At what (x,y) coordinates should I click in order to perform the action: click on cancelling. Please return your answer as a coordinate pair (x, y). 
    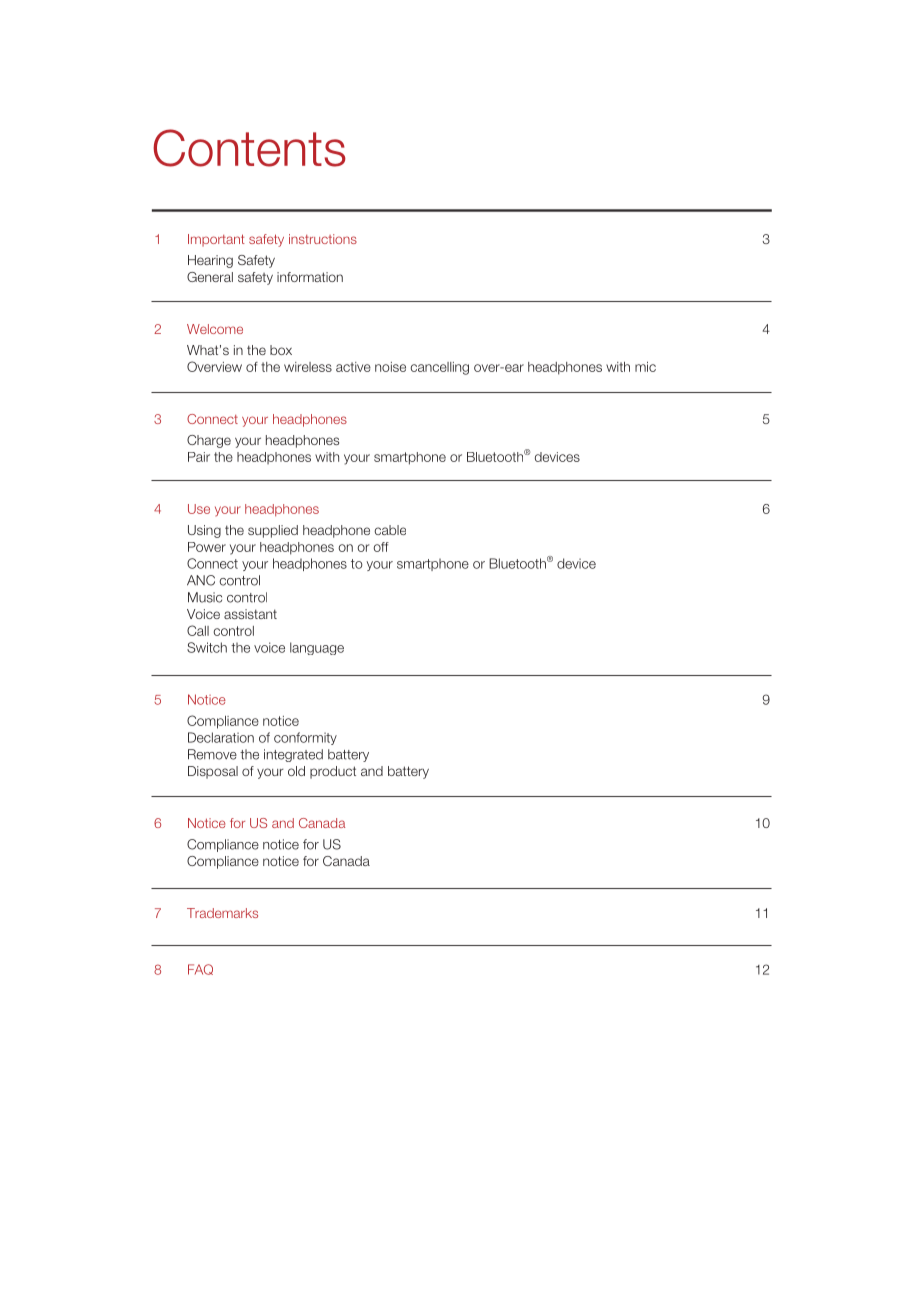
    Looking at the image, I should click on (439, 368).
